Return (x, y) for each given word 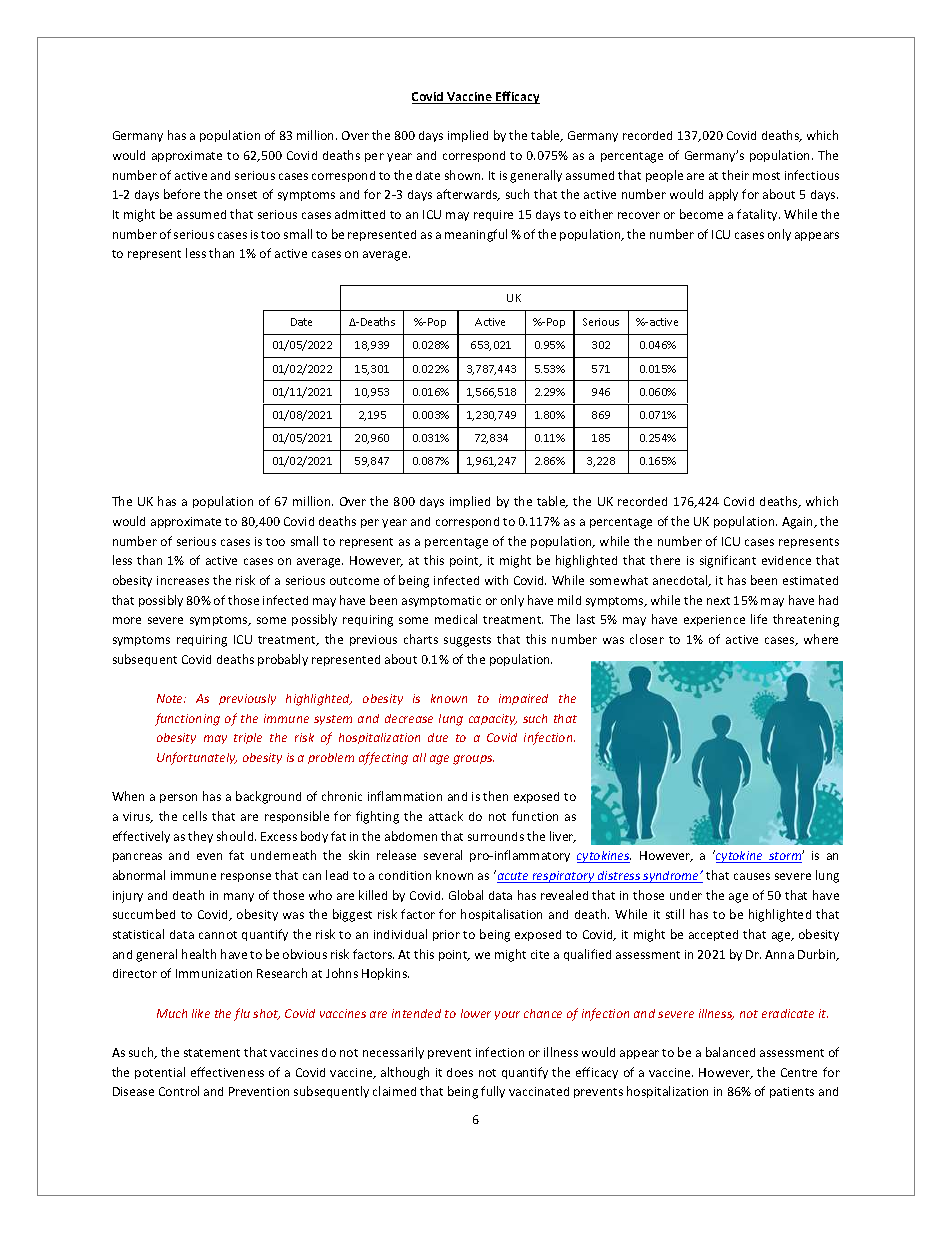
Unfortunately (197, 758)
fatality (758, 215)
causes (752, 876)
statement (212, 1053)
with (496, 580)
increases (183, 580)
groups (473, 760)
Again (799, 523)
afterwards (468, 195)
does (460, 1072)
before (182, 194)
